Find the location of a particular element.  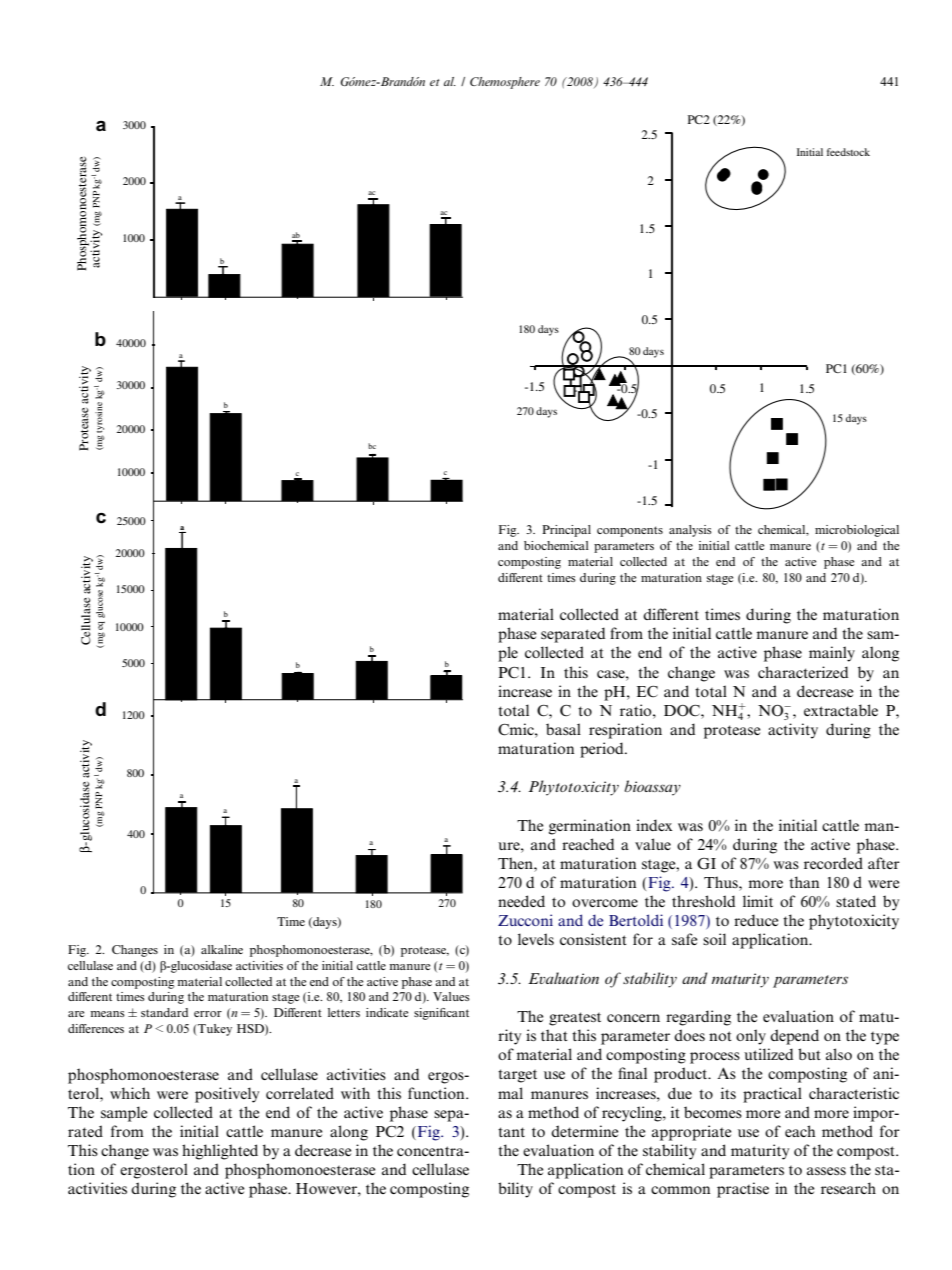

Principal is located at coordinates (566, 531).
